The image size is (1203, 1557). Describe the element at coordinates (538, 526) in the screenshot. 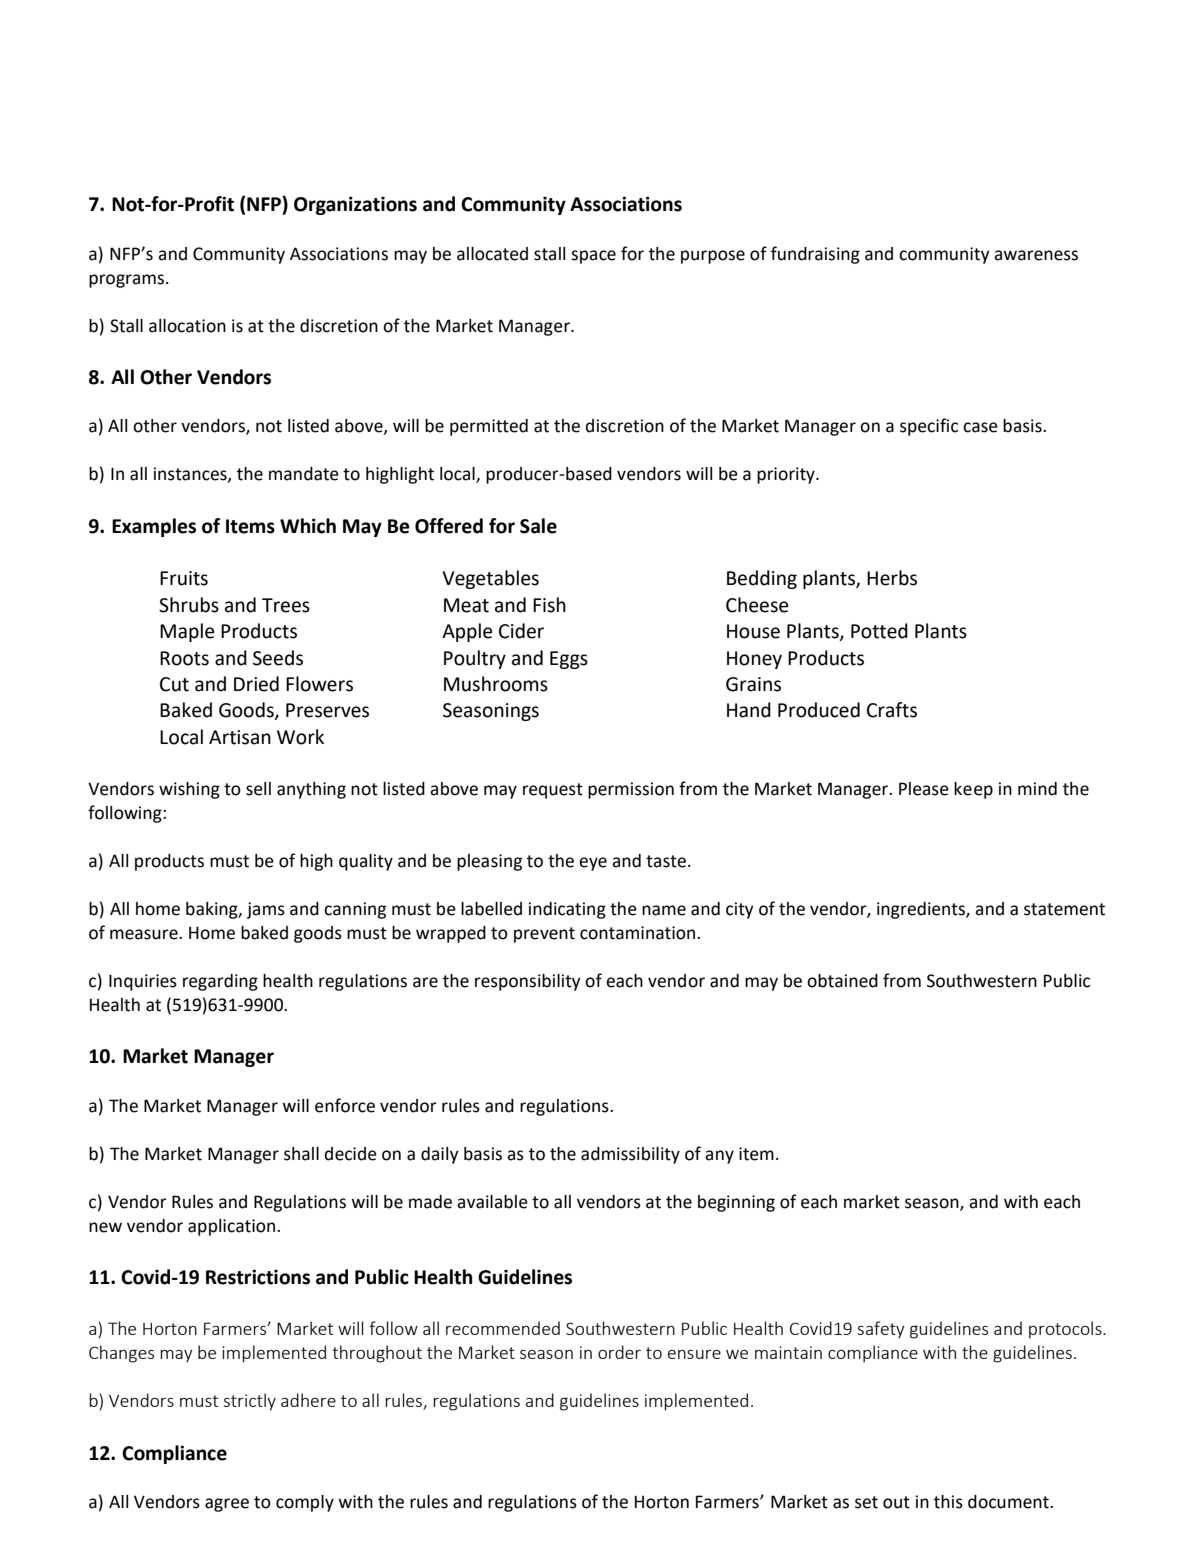

I see `Sale` at that location.
